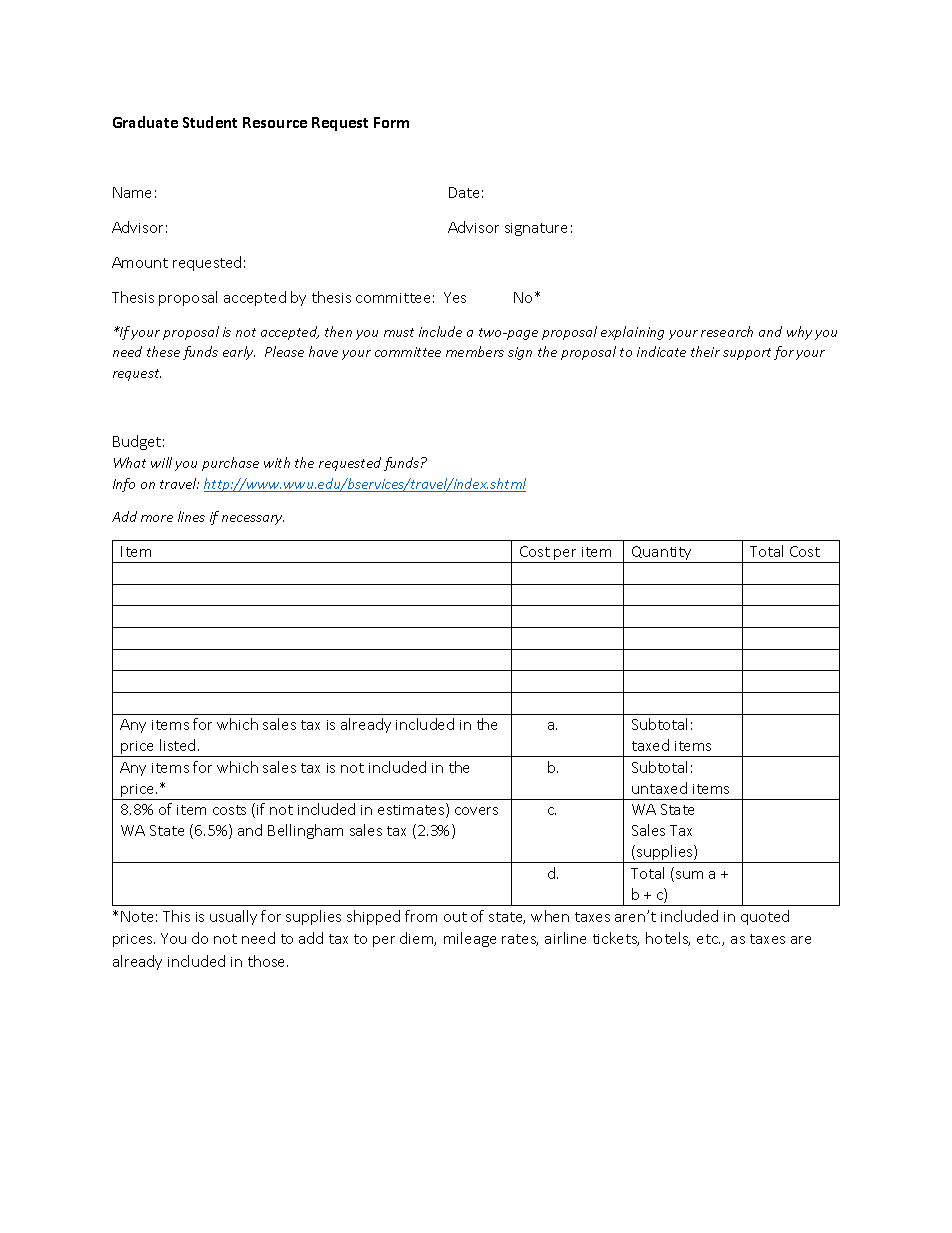  What do you see at coordinates (727, 331) in the screenshot?
I see `research` at bounding box center [727, 331].
